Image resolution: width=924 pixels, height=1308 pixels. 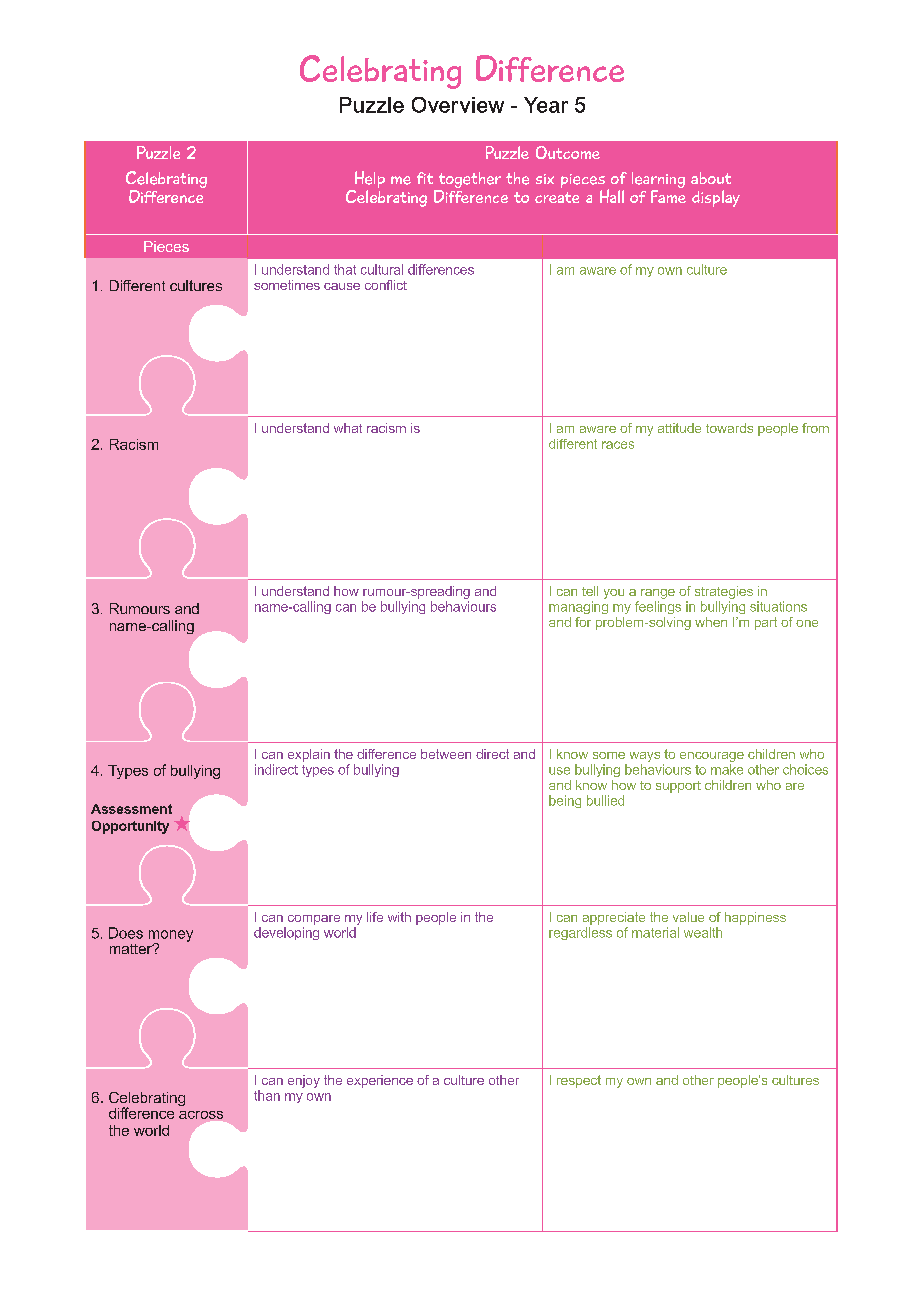 I want to click on make, so click(x=727, y=769).
